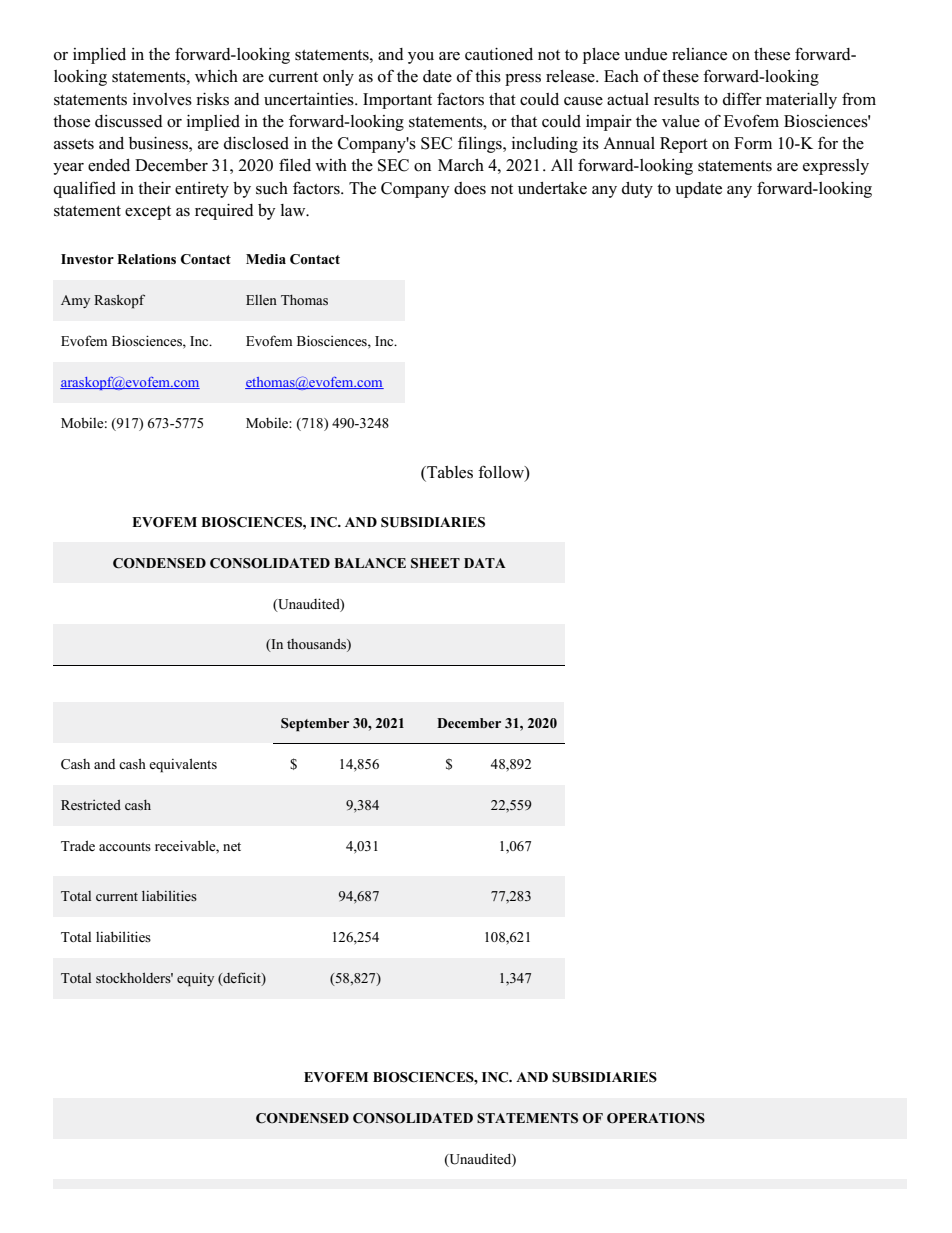  Describe the element at coordinates (488, 76) in the screenshot. I see `this` at that location.
